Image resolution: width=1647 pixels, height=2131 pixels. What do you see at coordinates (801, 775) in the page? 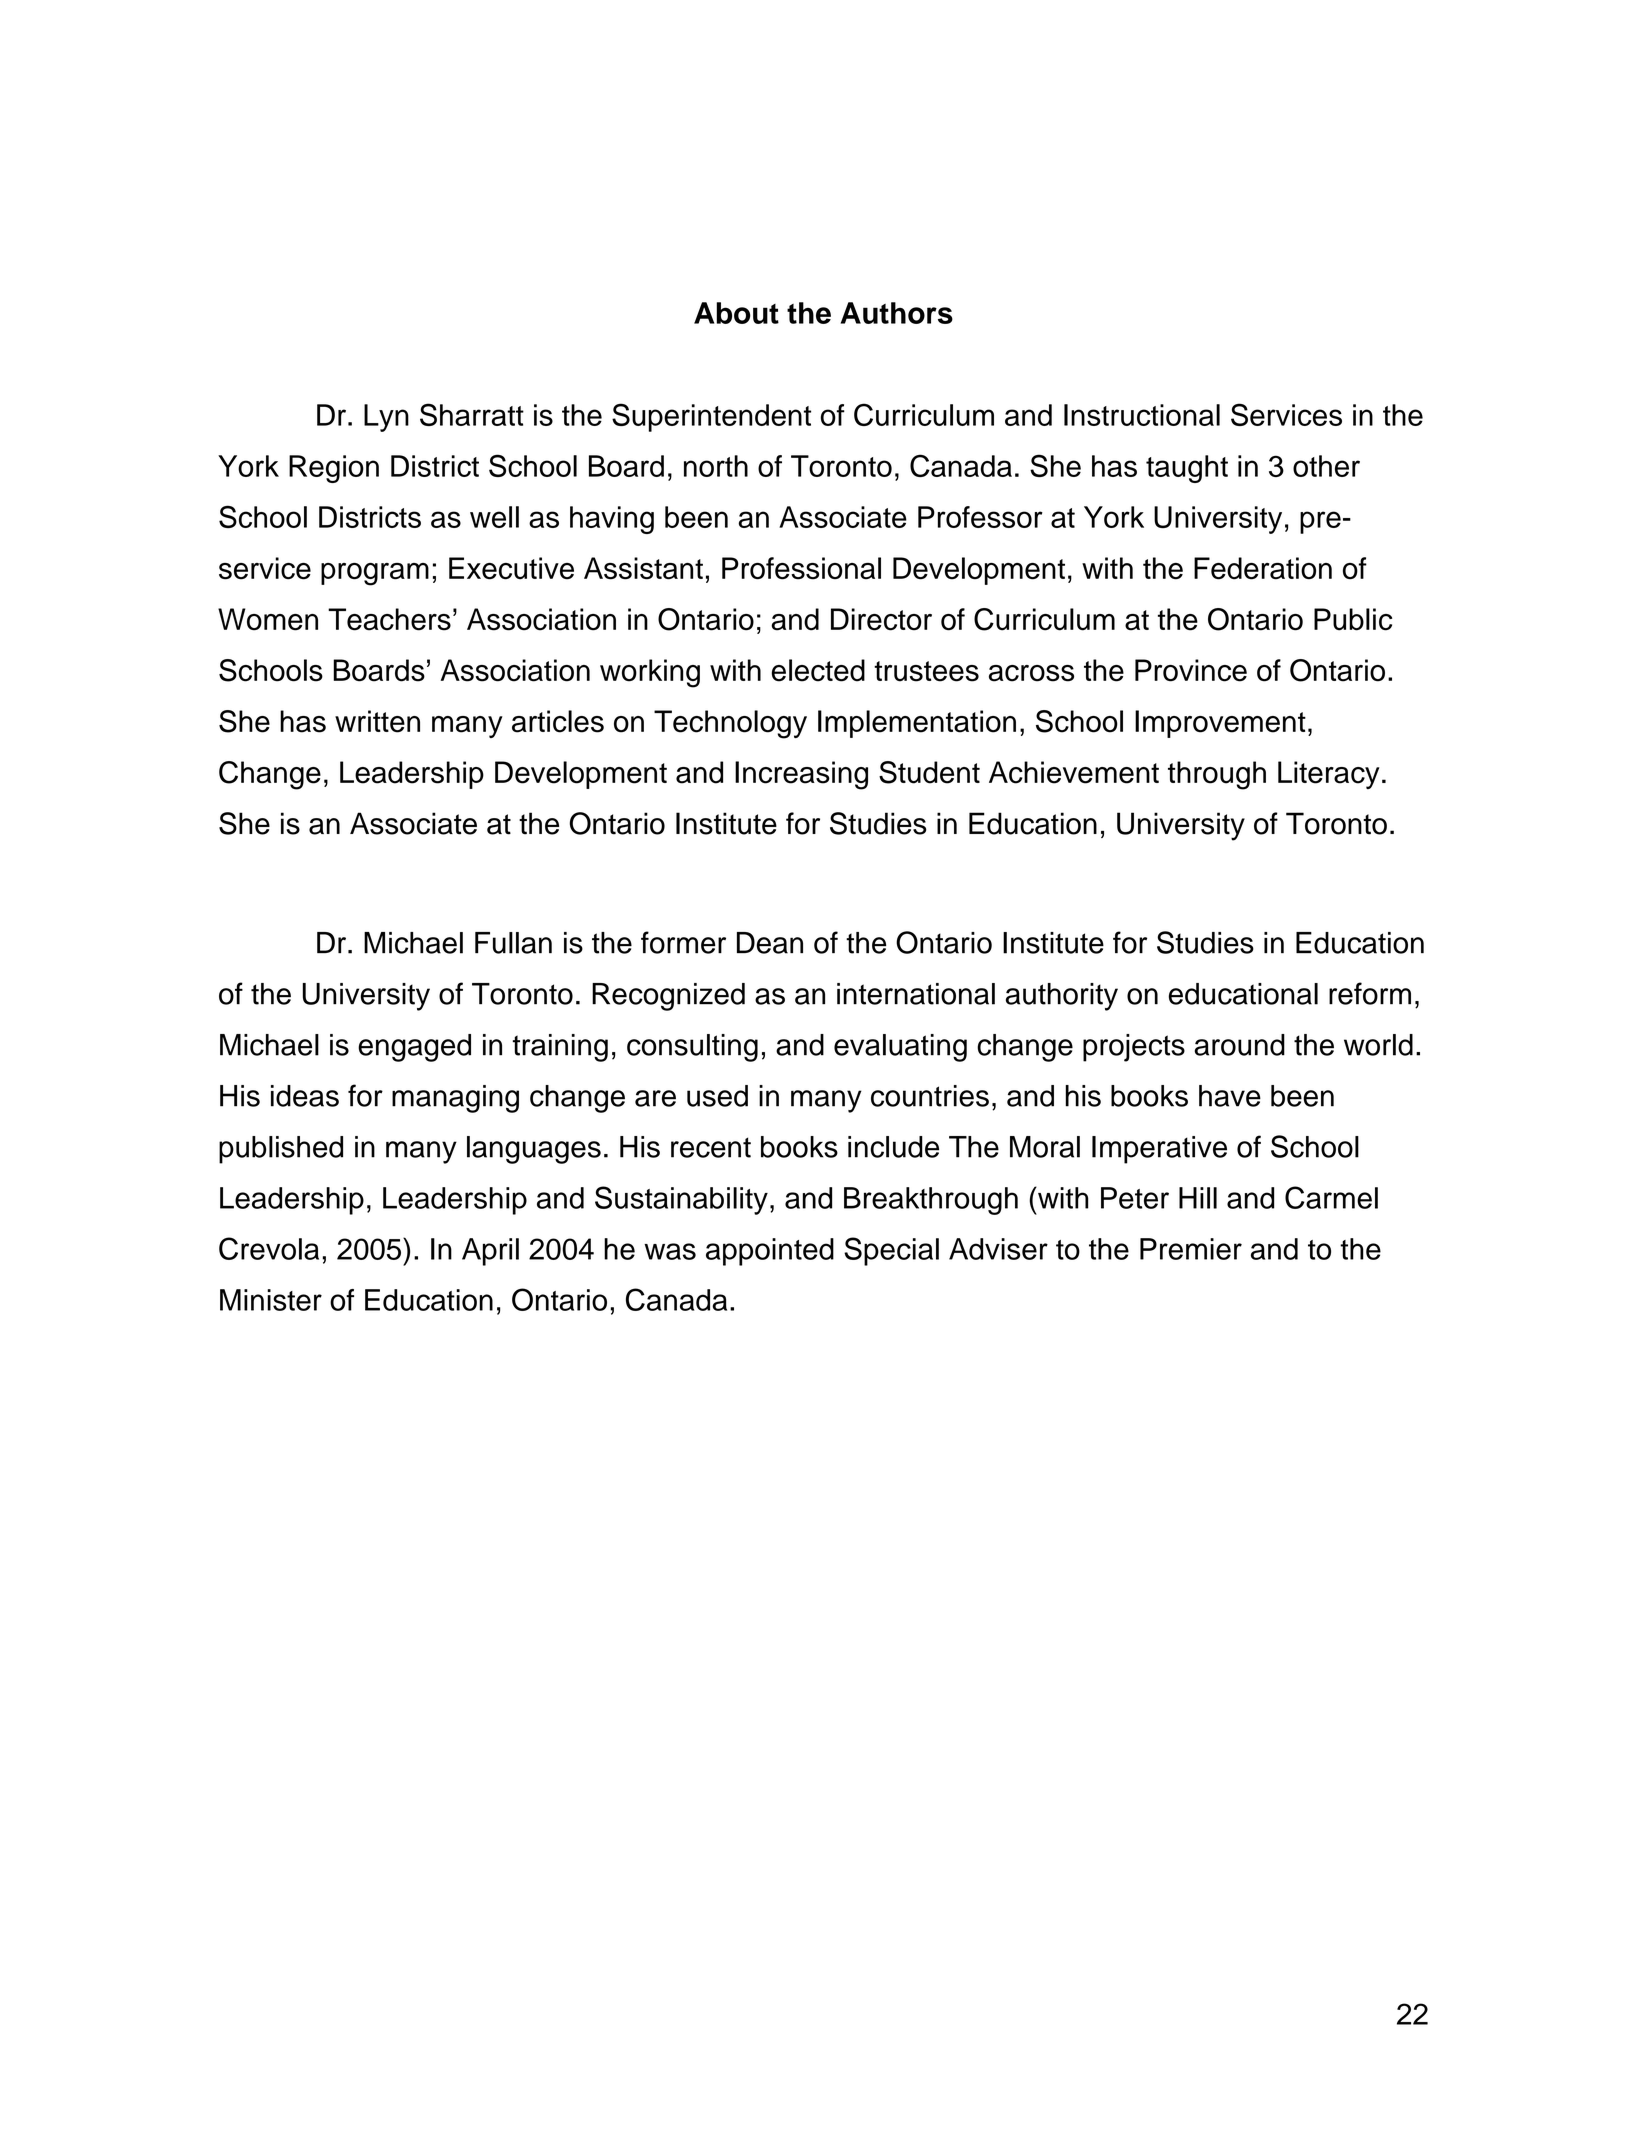
I see `Increasing` at bounding box center [801, 775].
